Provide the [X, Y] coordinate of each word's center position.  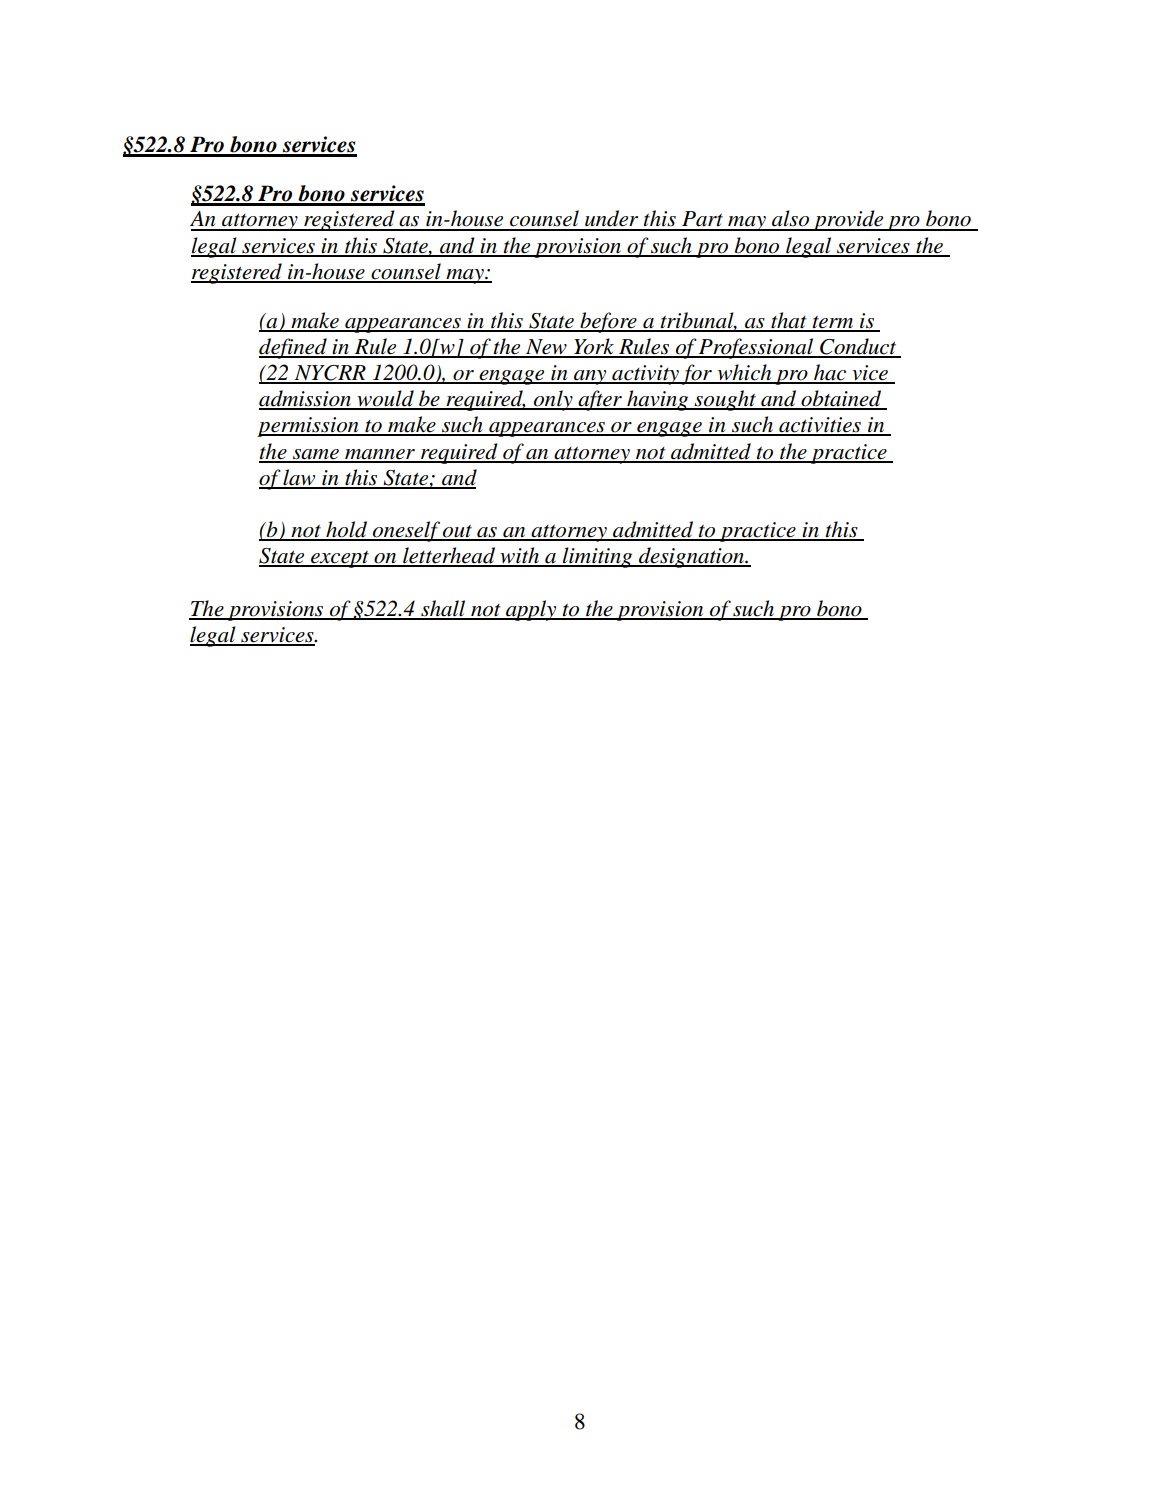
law [299, 478]
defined [294, 348]
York [594, 347]
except [340, 559]
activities [820, 426]
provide [848, 220]
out [457, 532]
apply [531, 610]
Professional [756, 348]
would [385, 399]
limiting [598, 557]
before [608, 322]
